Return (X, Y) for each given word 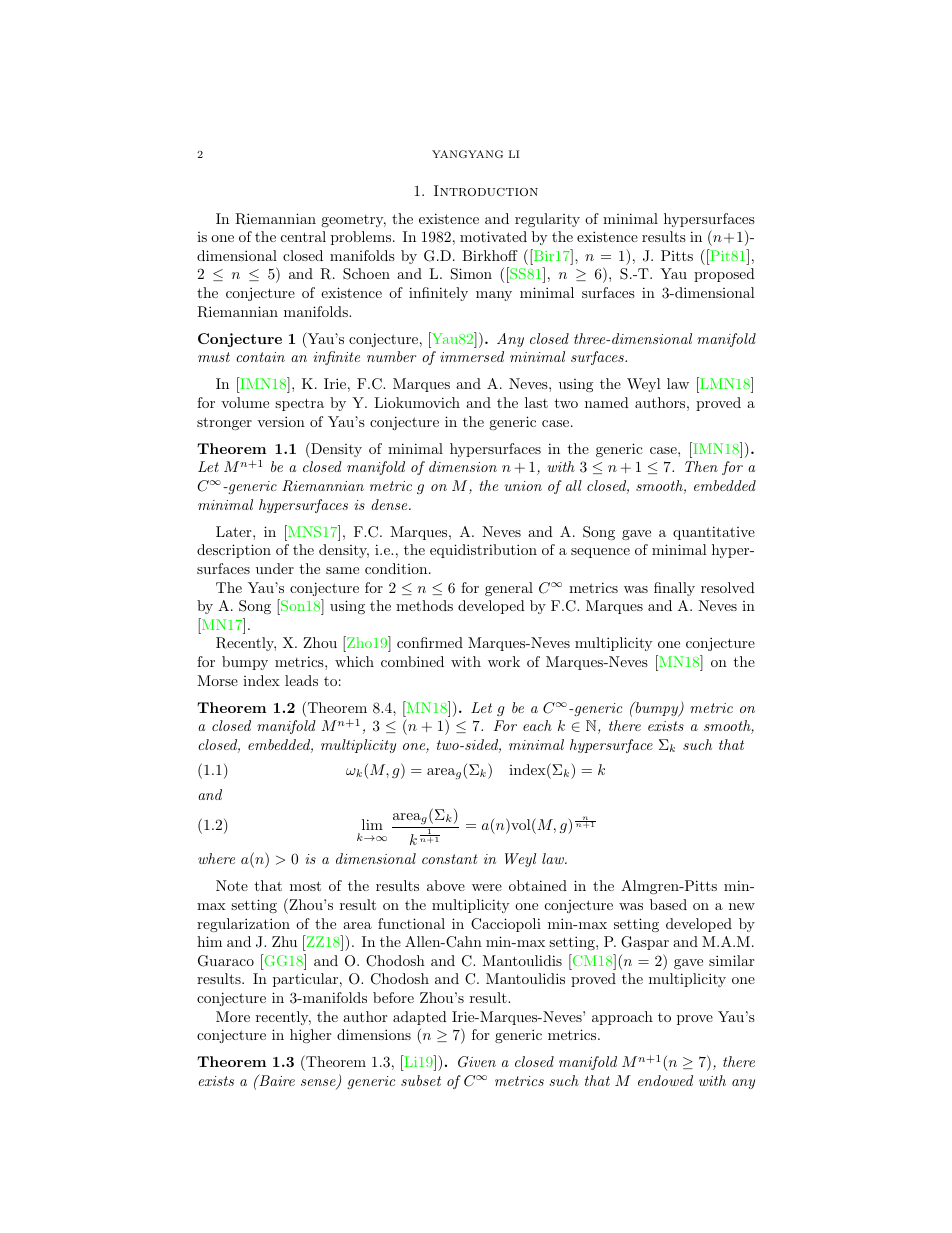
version (281, 421)
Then (701, 466)
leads (301, 680)
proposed (724, 275)
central (303, 236)
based (668, 904)
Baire (276, 1080)
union (523, 486)
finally (674, 589)
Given (477, 1062)
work (504, 661)
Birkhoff (490, 255)
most (305, 886)
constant (449, 859)
